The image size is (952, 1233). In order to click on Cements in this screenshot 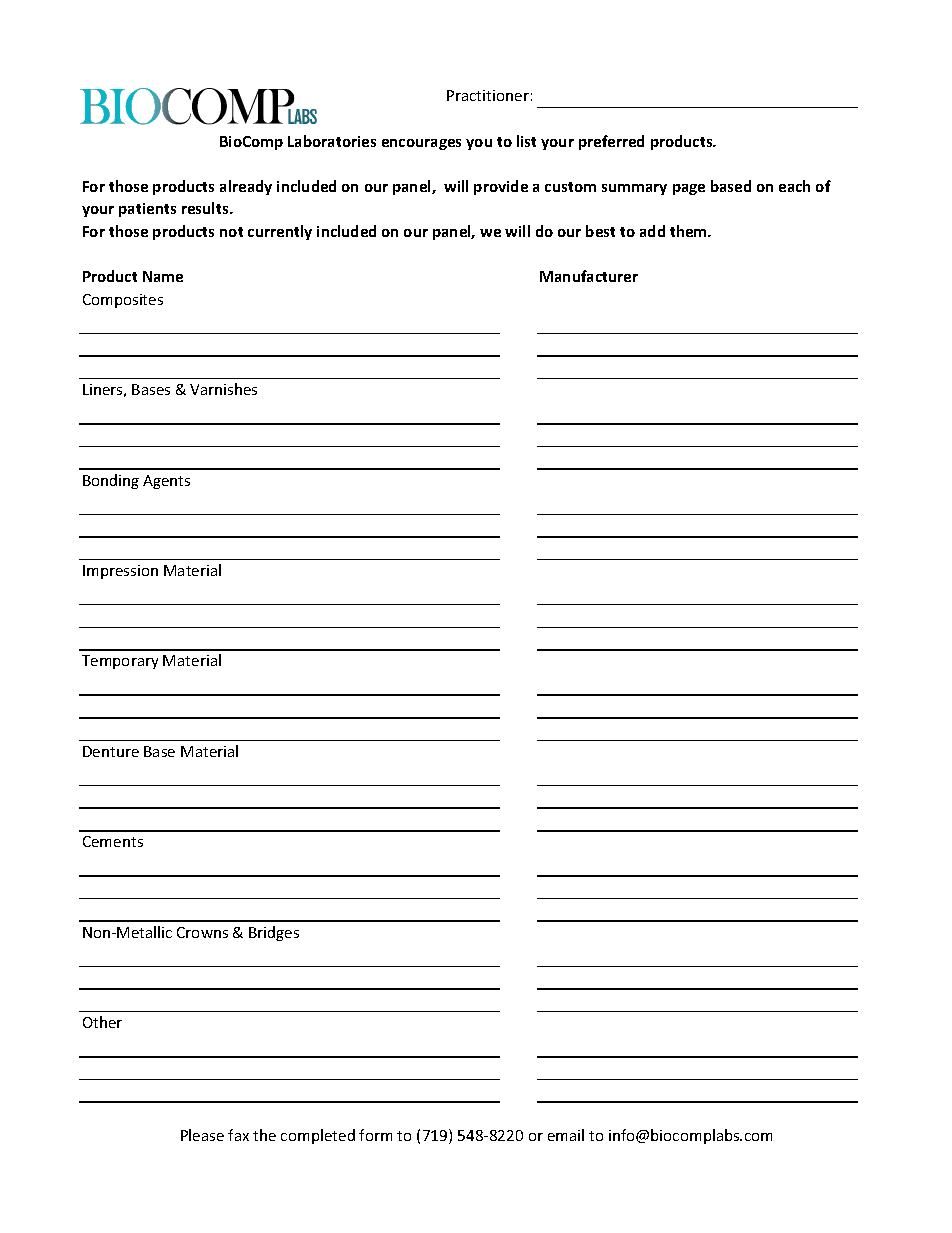, I will do `click(113, 841)`.
